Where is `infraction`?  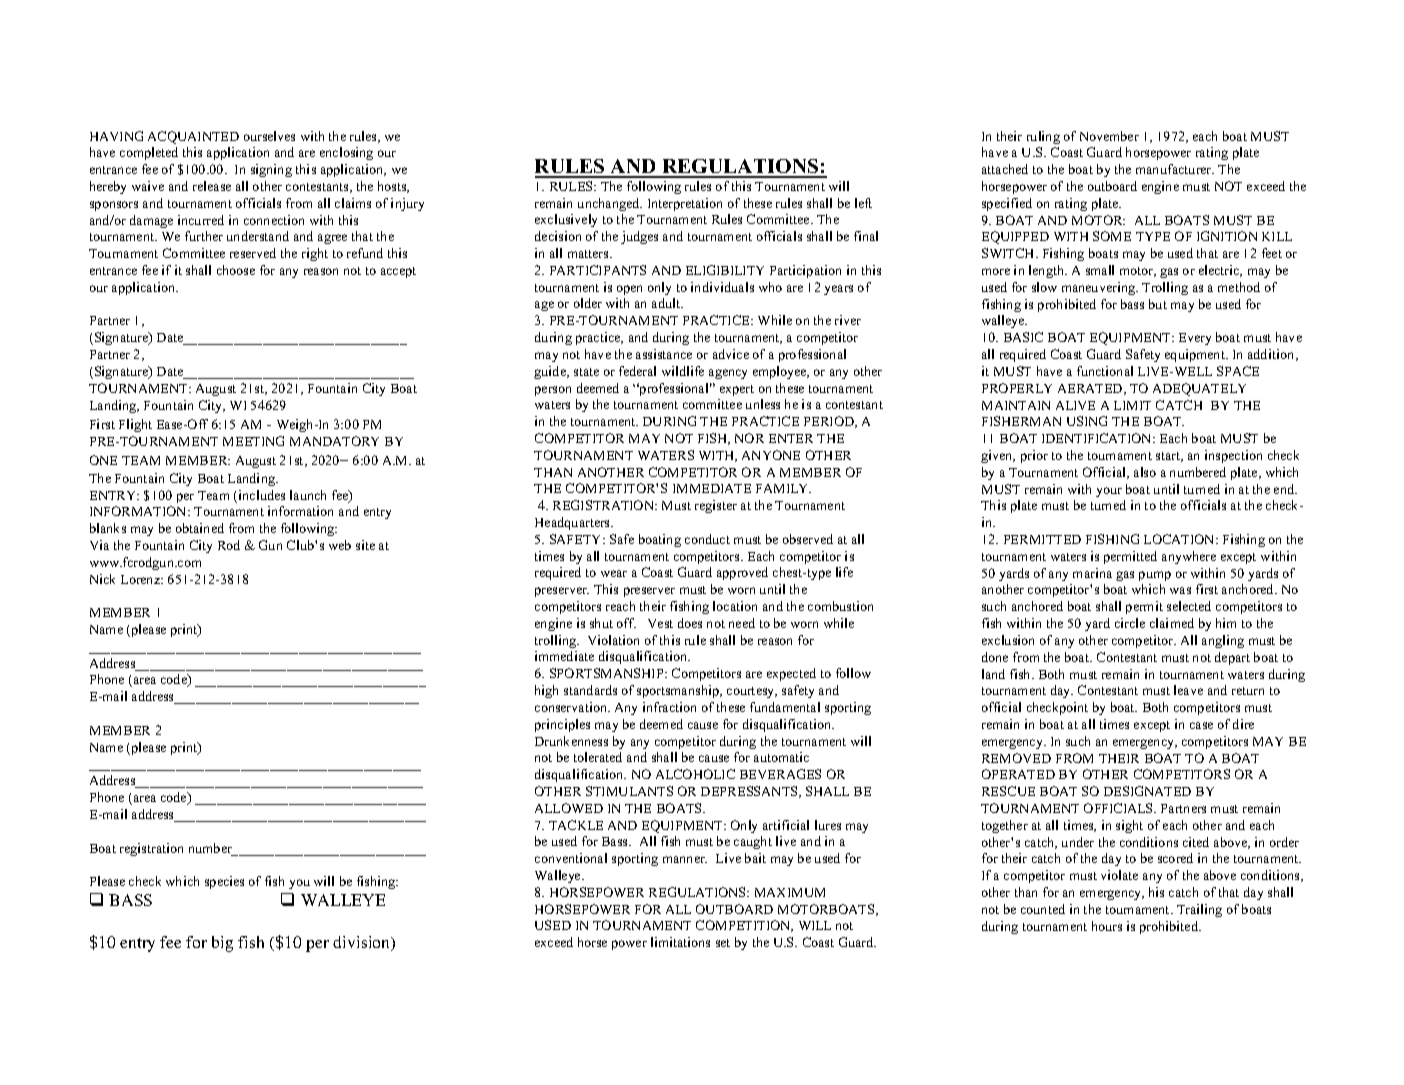
infraction is located at coordinates (669, 707).
